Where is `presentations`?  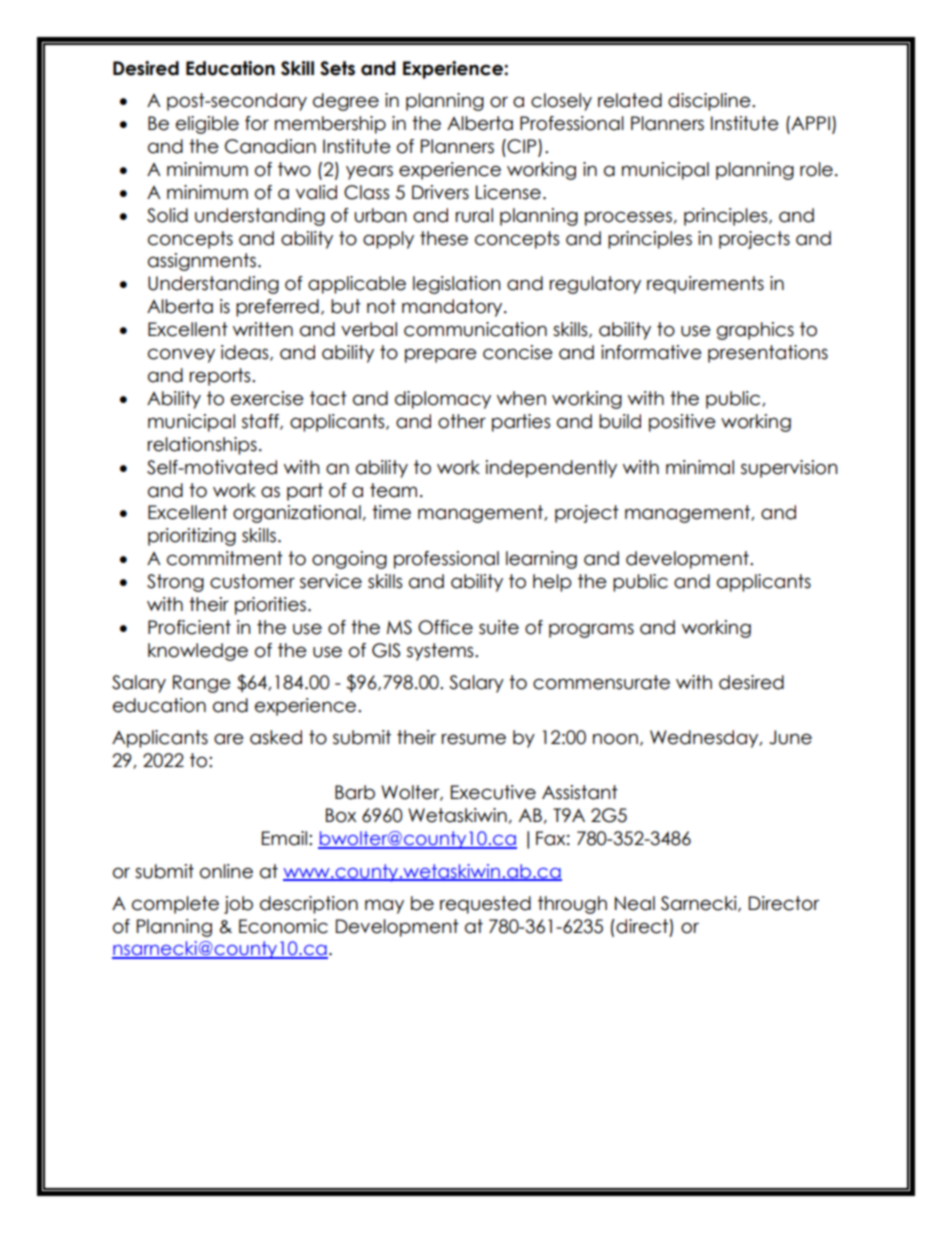
presentations is located at coordinates (768, 354).
